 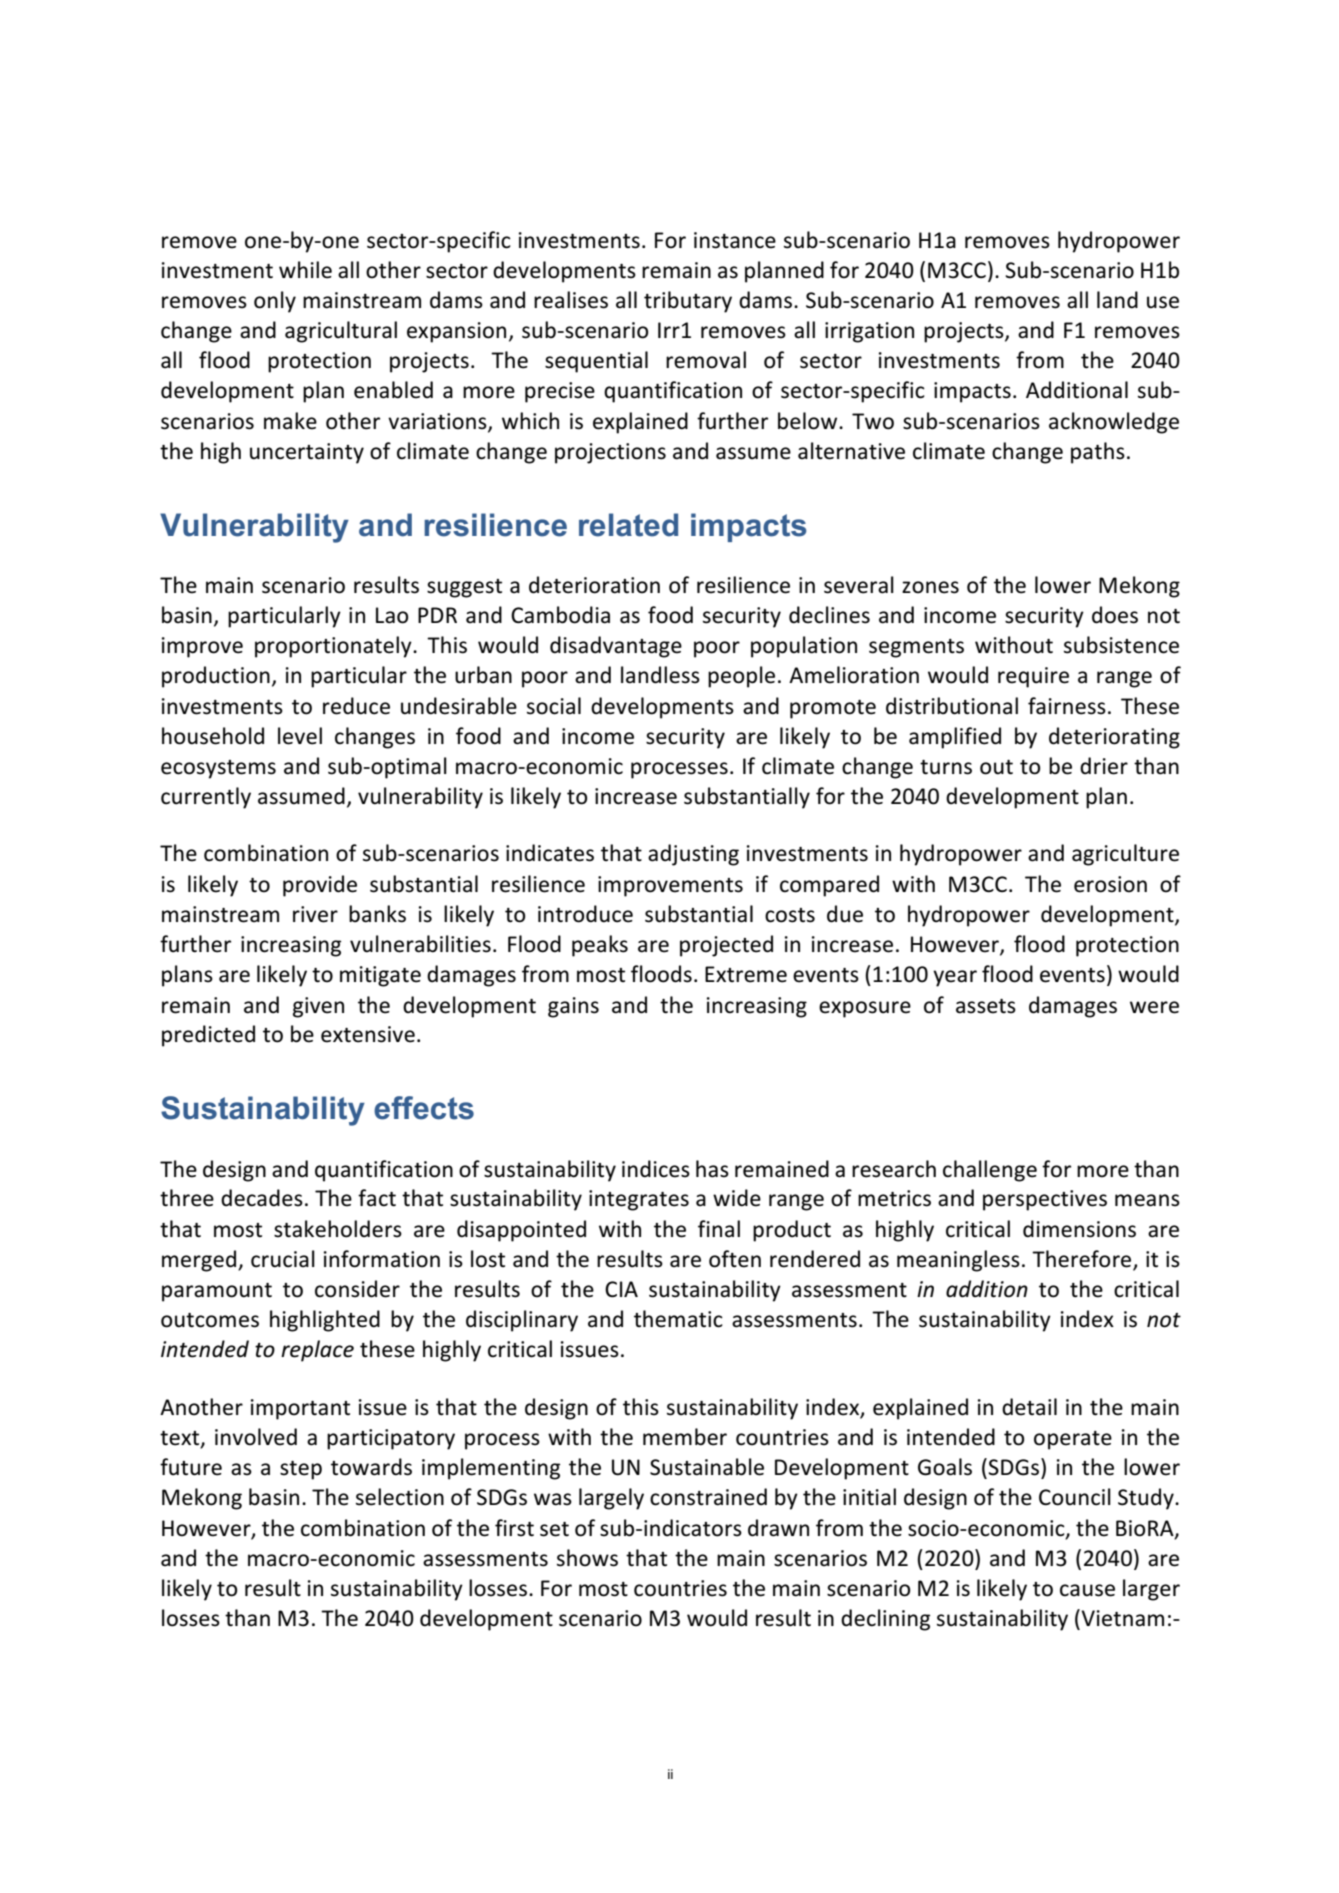 I want to click on irrigation, so click(x=869, y=332).
